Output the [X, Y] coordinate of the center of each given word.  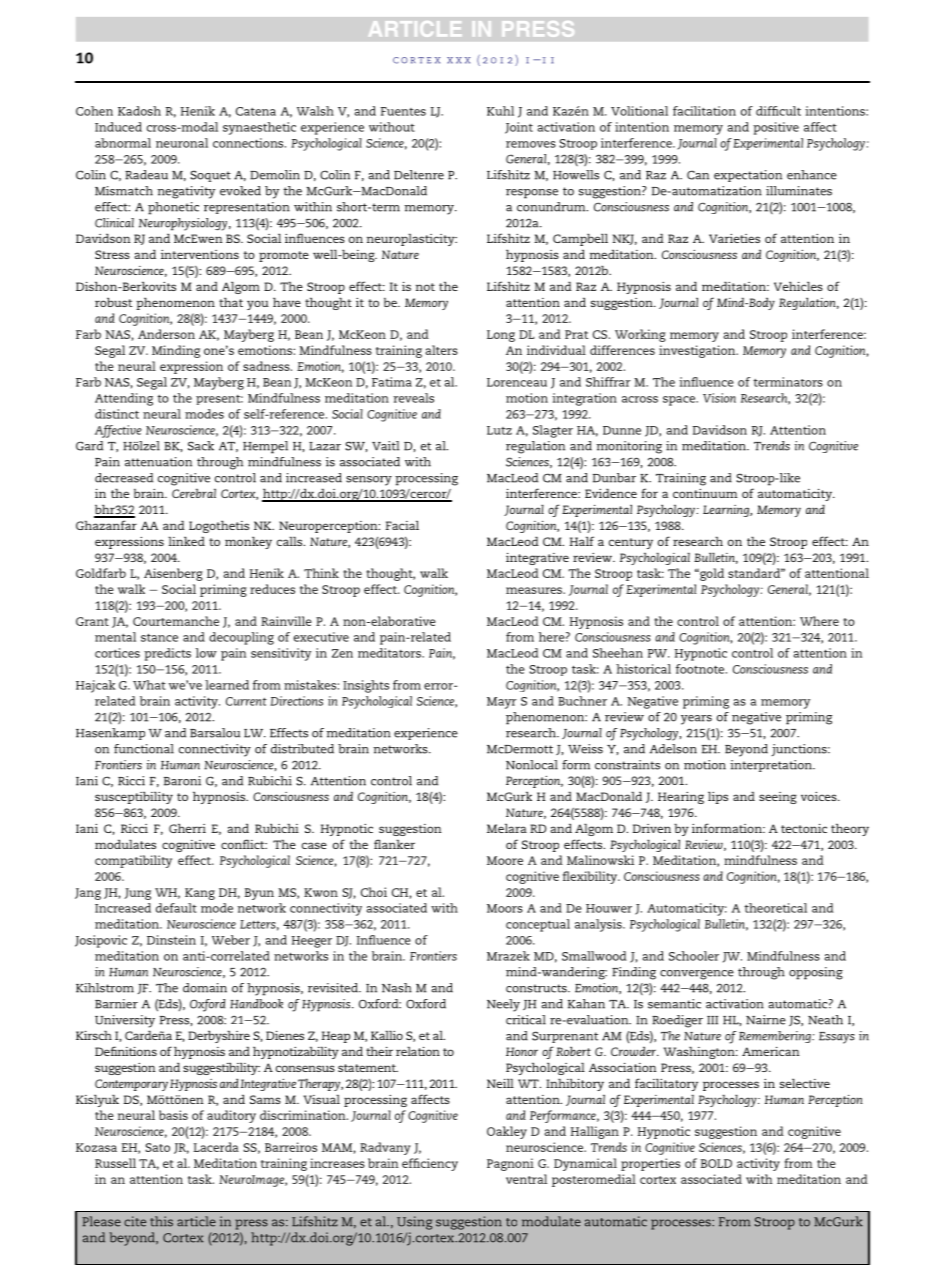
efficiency [430, 1164]
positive [776, 128]
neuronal [182, 143]
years [696, 720]
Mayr [502, 703]
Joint [519, 128]
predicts [167, 654]
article [196, 1221]
